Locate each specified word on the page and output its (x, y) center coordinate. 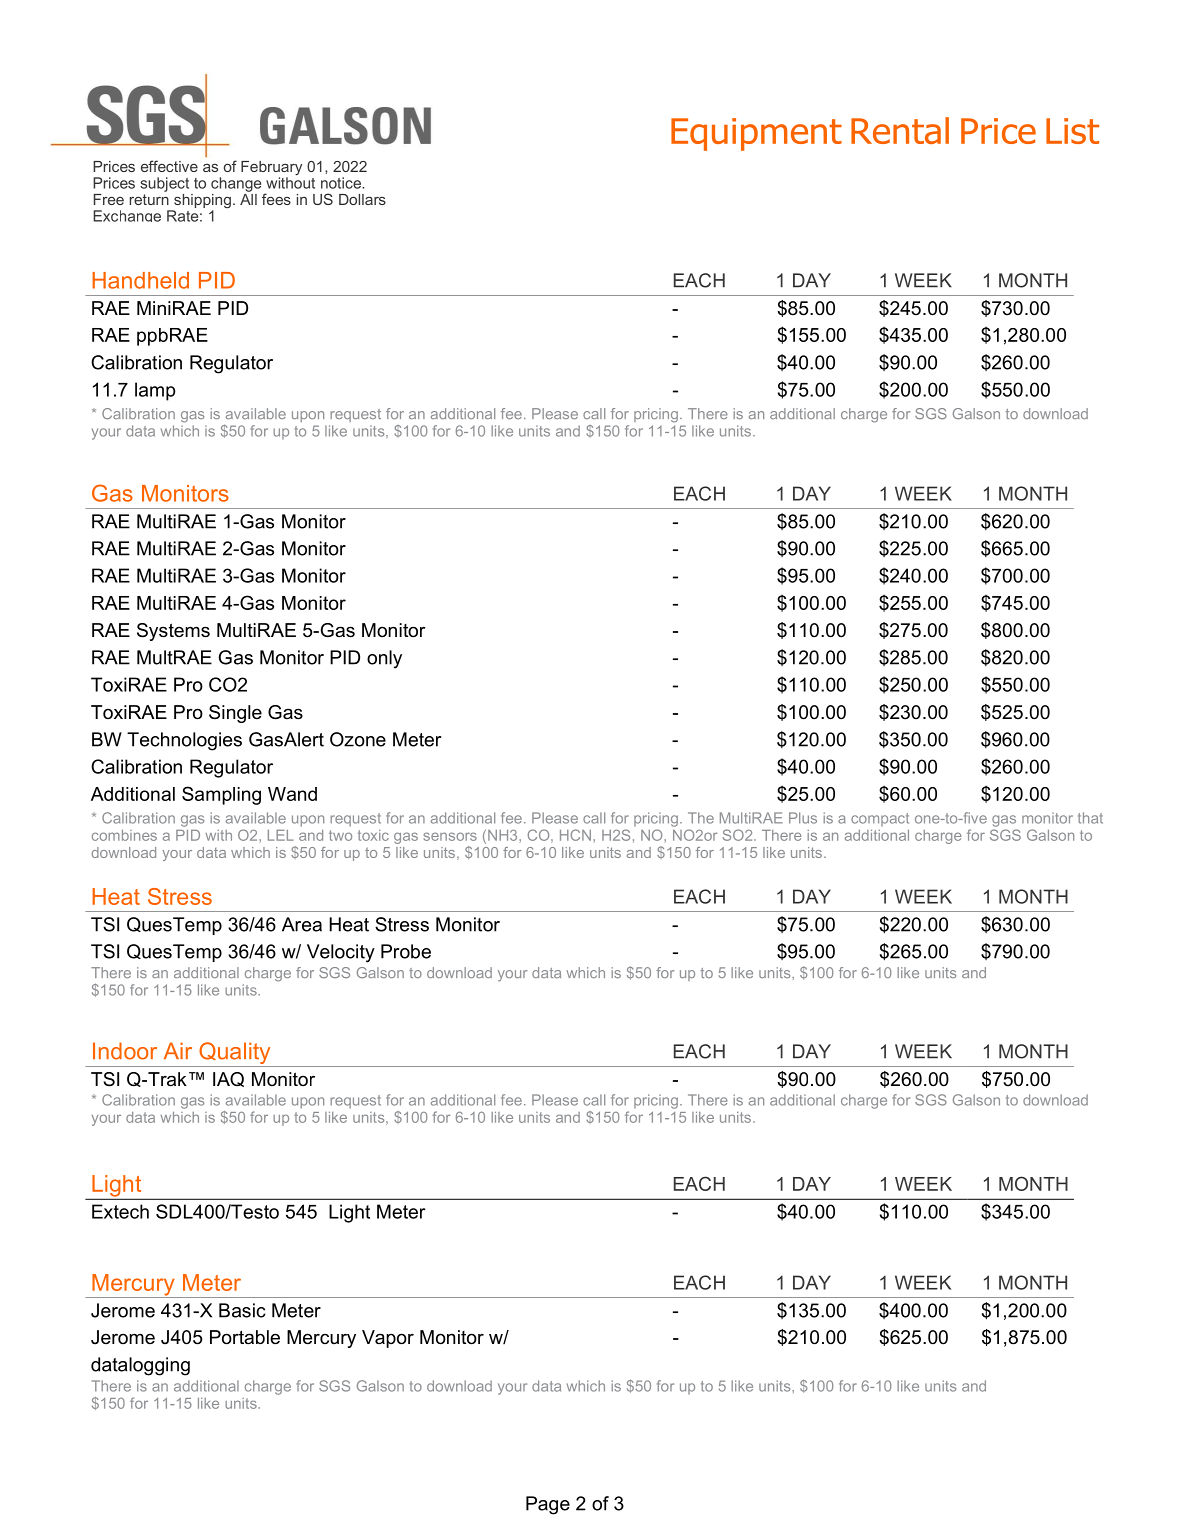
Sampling (221, 795)
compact (880, 819)
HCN (575, 835)
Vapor (388, 1339)
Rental (900, 130)
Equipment (756, 134)
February (271, 169)
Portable (245, 1337)
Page (548, 1505)
